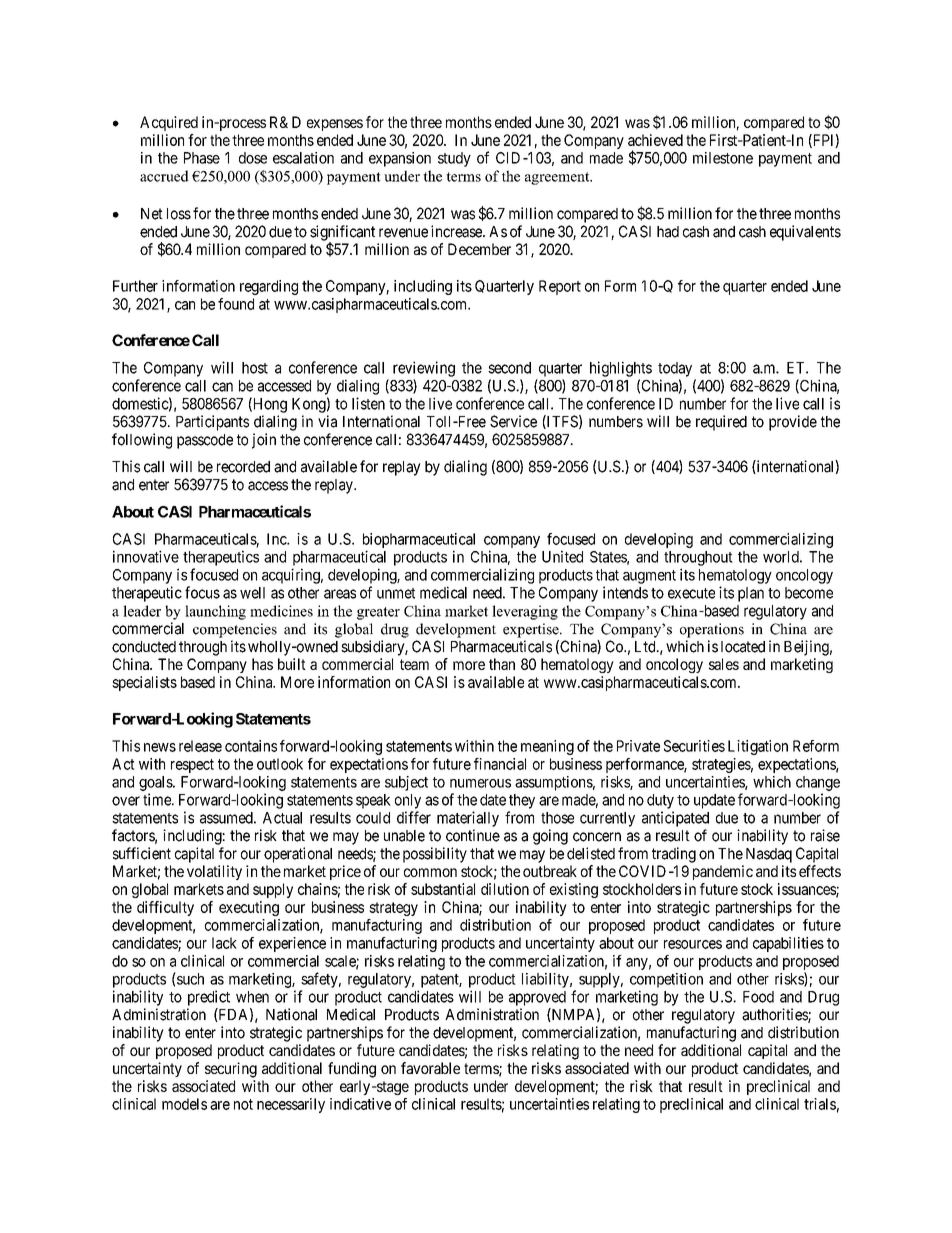  Describe the element at coordinates (215, 612) in the screenshot. I see `launching` at that location.
